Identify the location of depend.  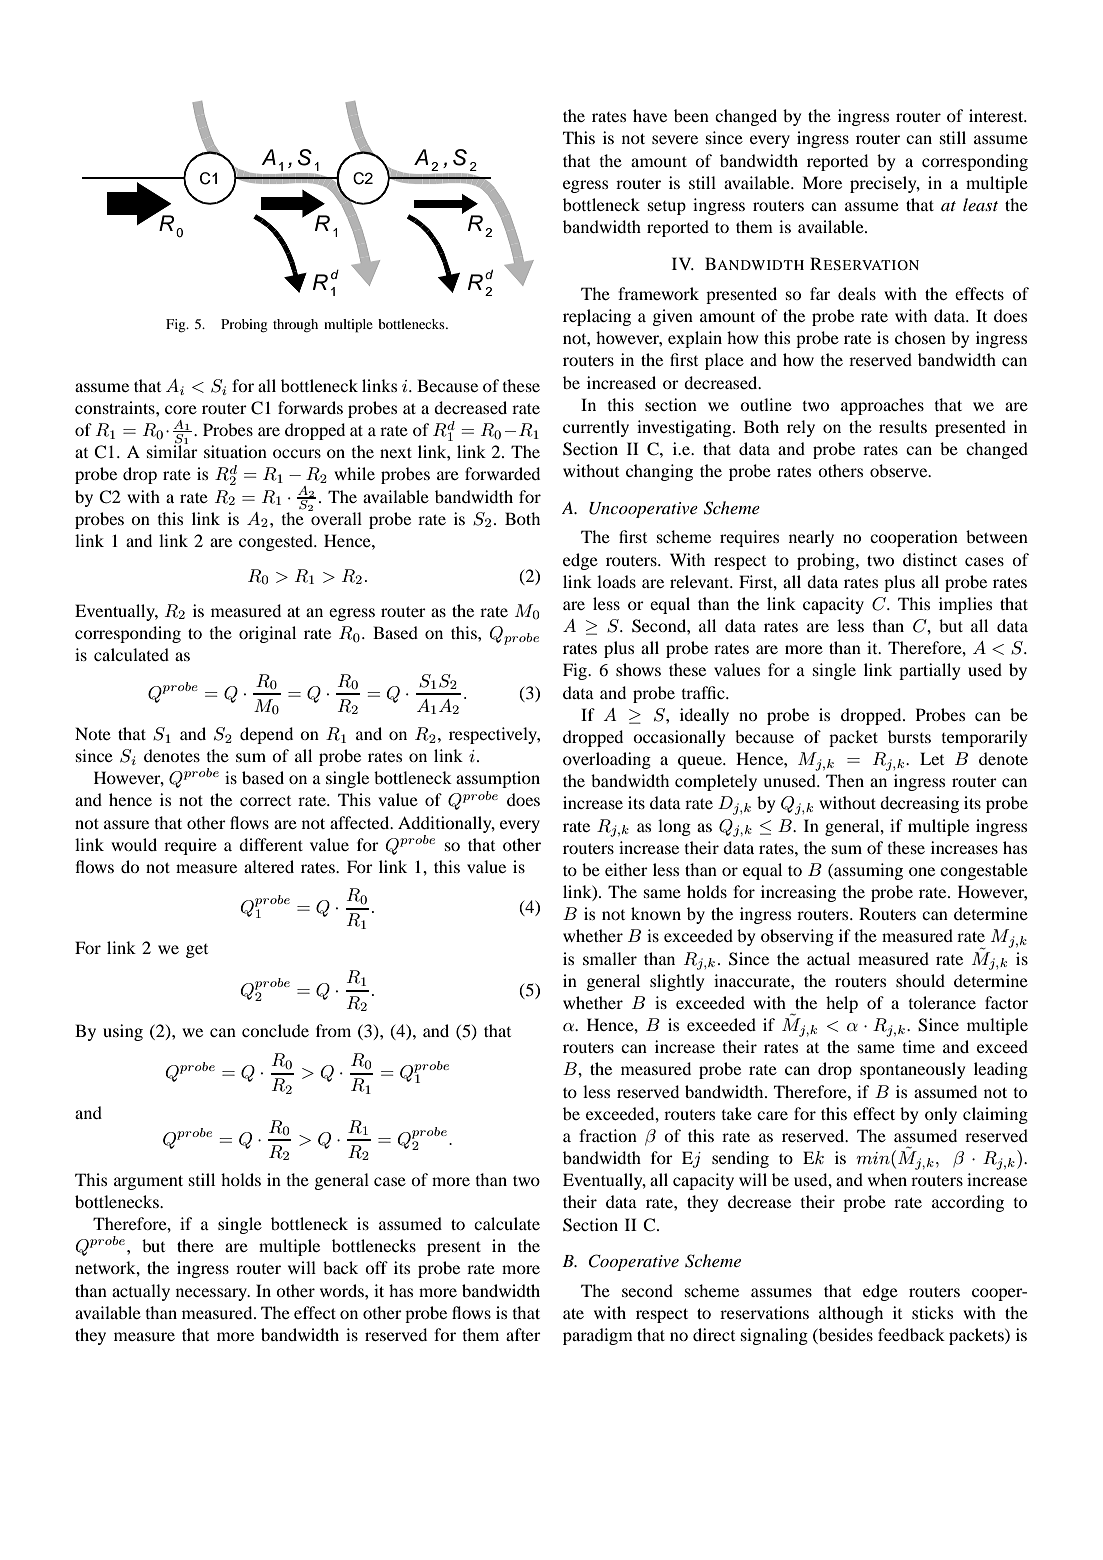
(266, 735).
